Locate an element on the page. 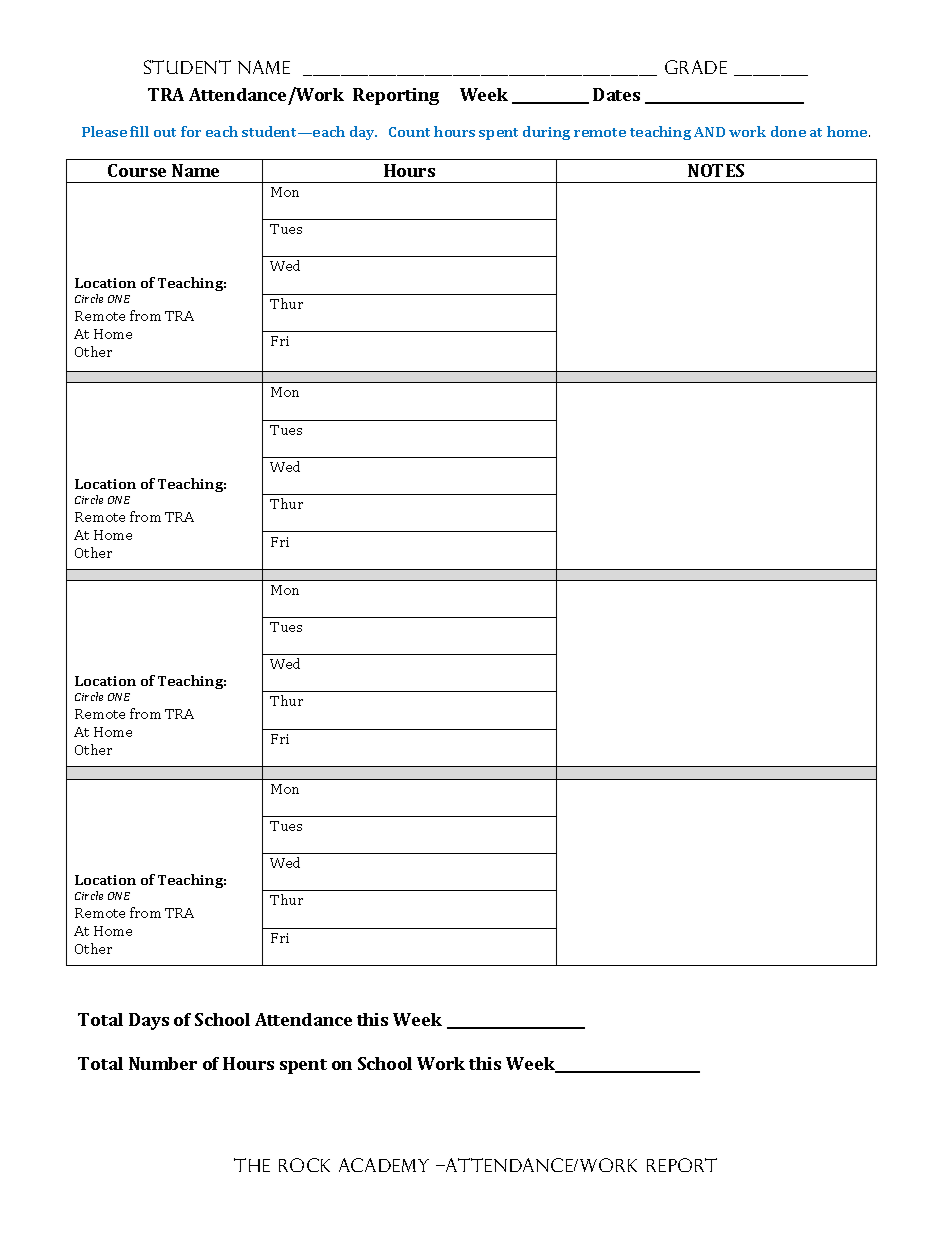 The image size is (952, 1233). Count is located at coordinates (409, 132).
